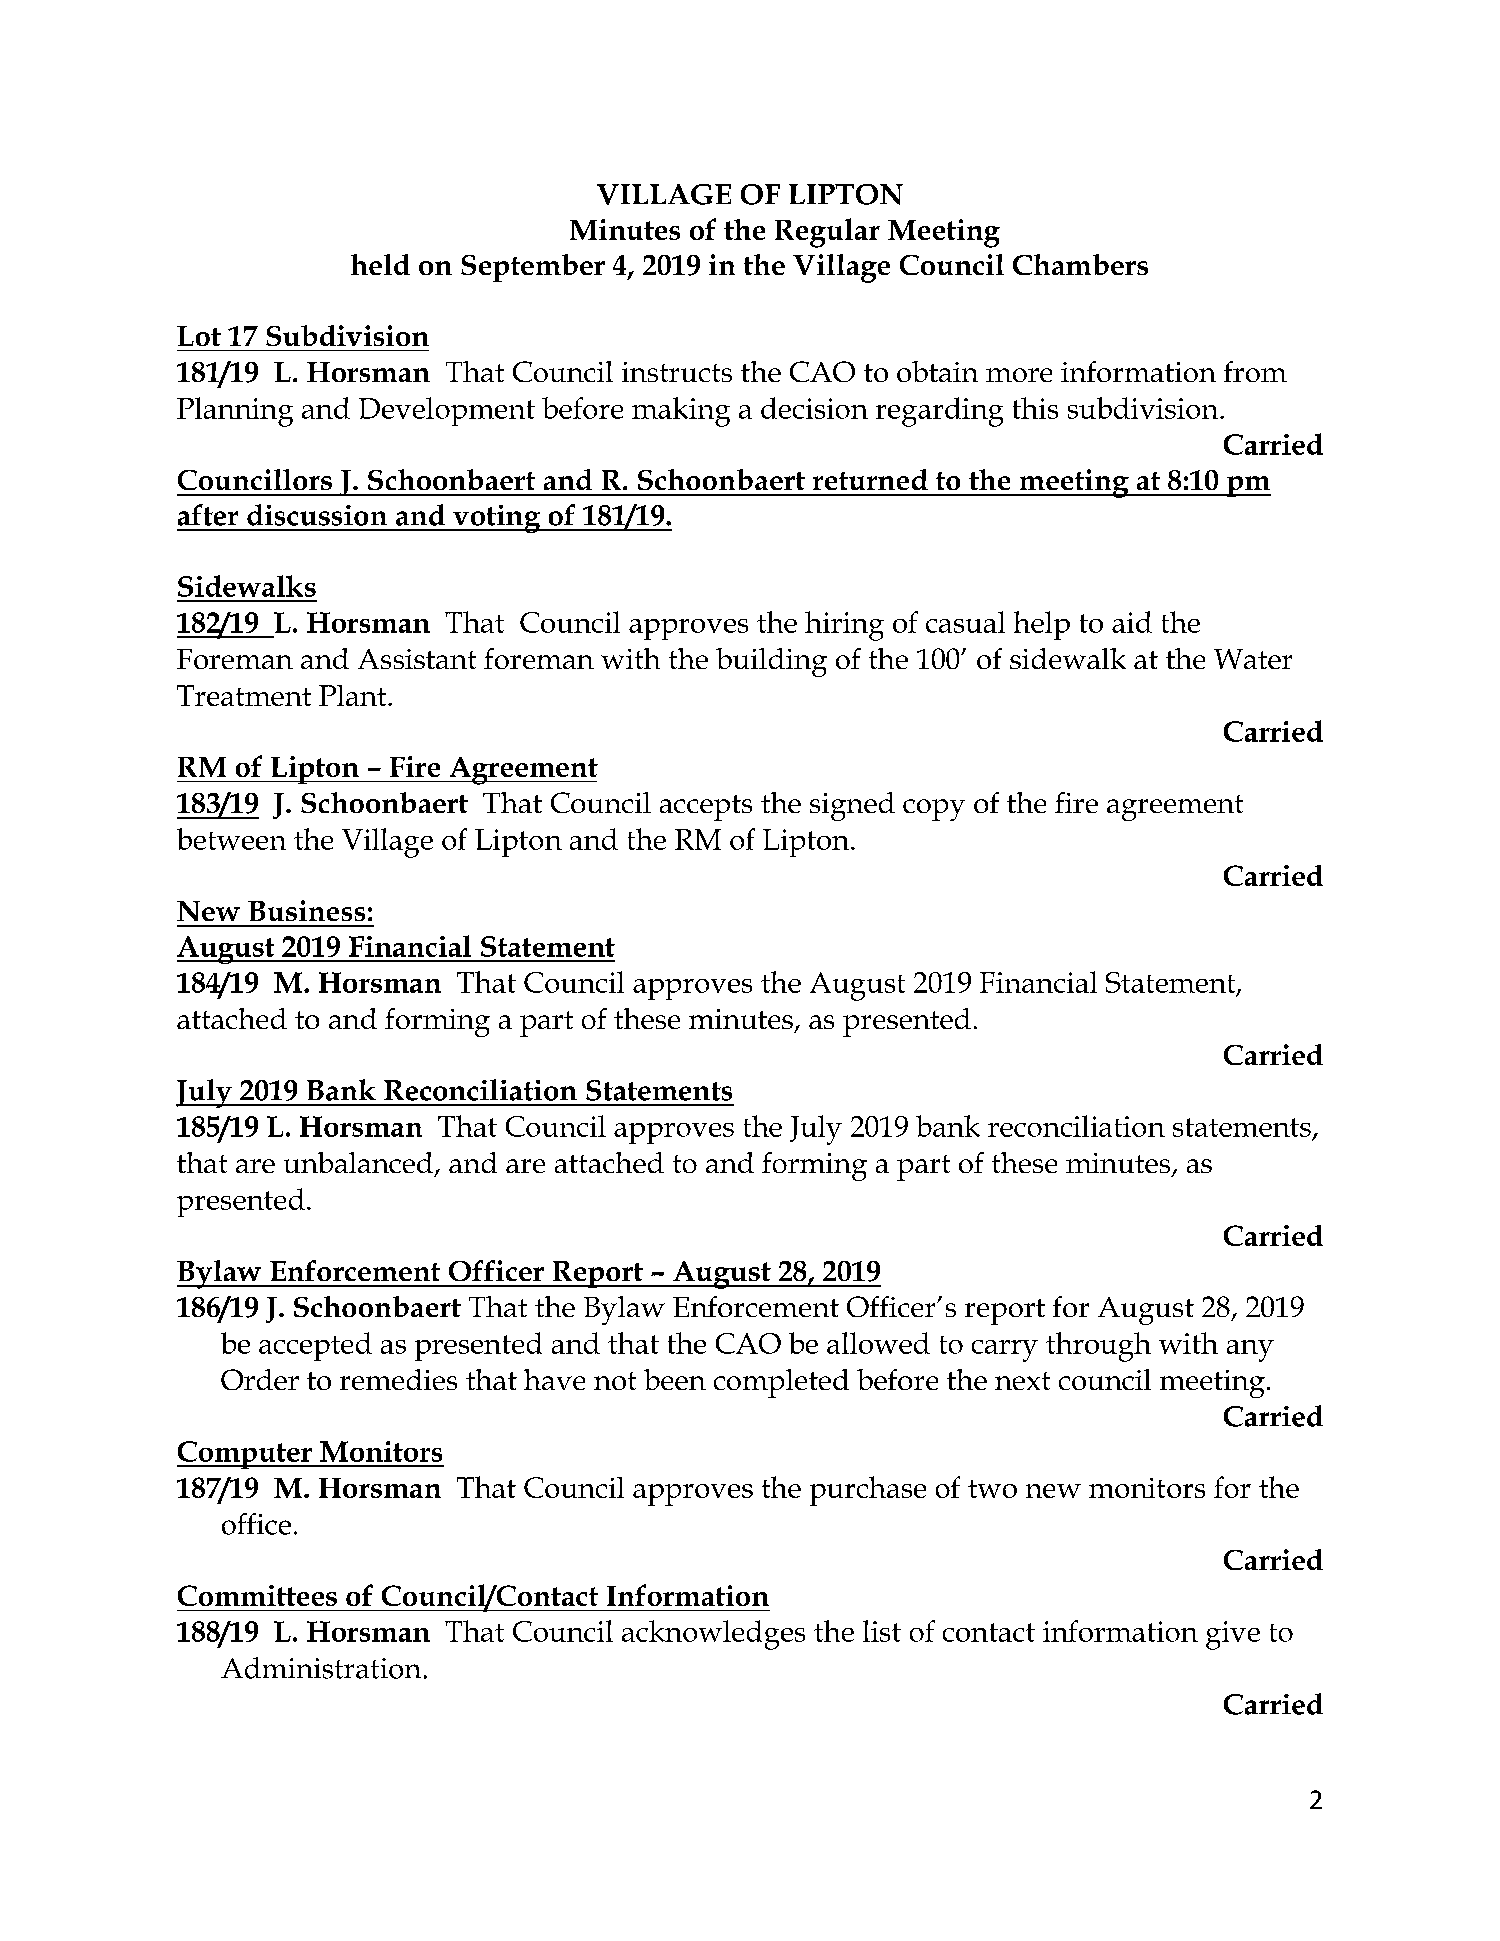  I want to click on accepts, so click(706, 808).
